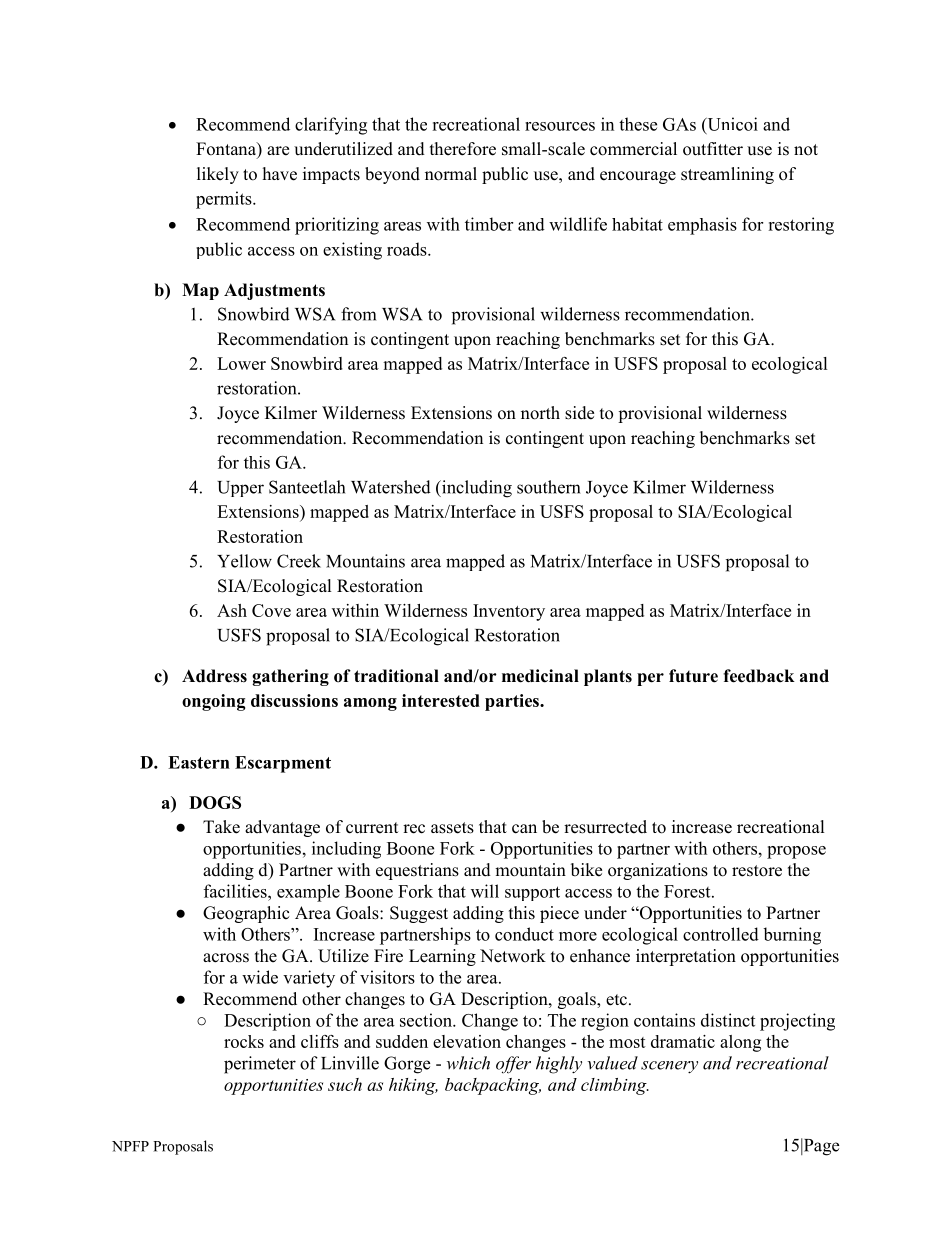 Image resolution: width=952 pixels, height=1233 pixels. What do you see at coordinates (740, 1043) in the image?
I see `along` at bounding box center [740, 1043].
